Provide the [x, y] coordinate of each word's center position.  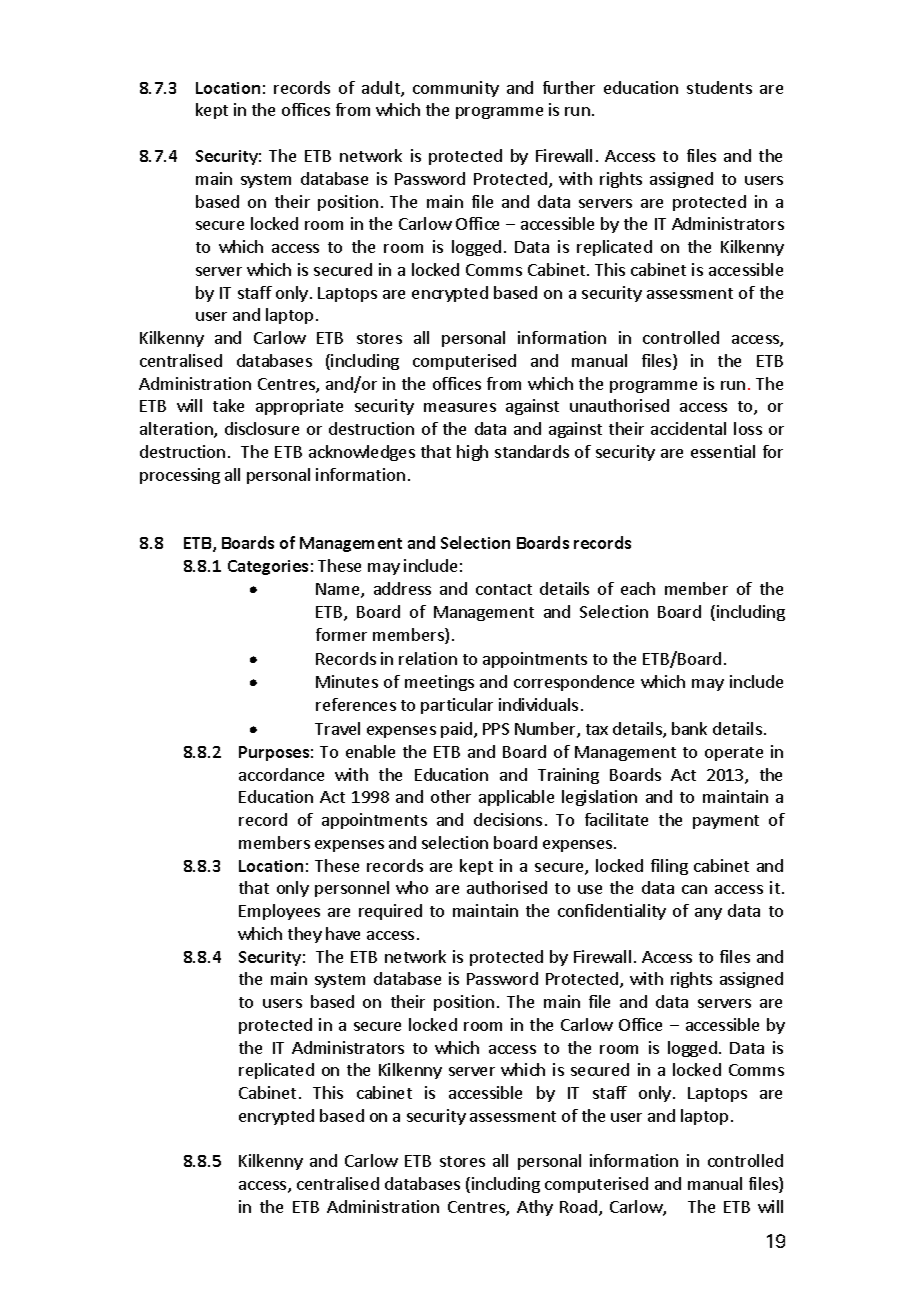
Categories [268, 567]
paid [456, 730]
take [228, 405]
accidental [688, 428]
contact [504, 589]
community [456, 89]
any [708, 914]
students [719, 87]
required [390, 912]
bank [689, 728]
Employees [279, 912]
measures [460, 407]
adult [382, 89]
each [638, 588]
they [305, 935]
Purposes [274, 753]
